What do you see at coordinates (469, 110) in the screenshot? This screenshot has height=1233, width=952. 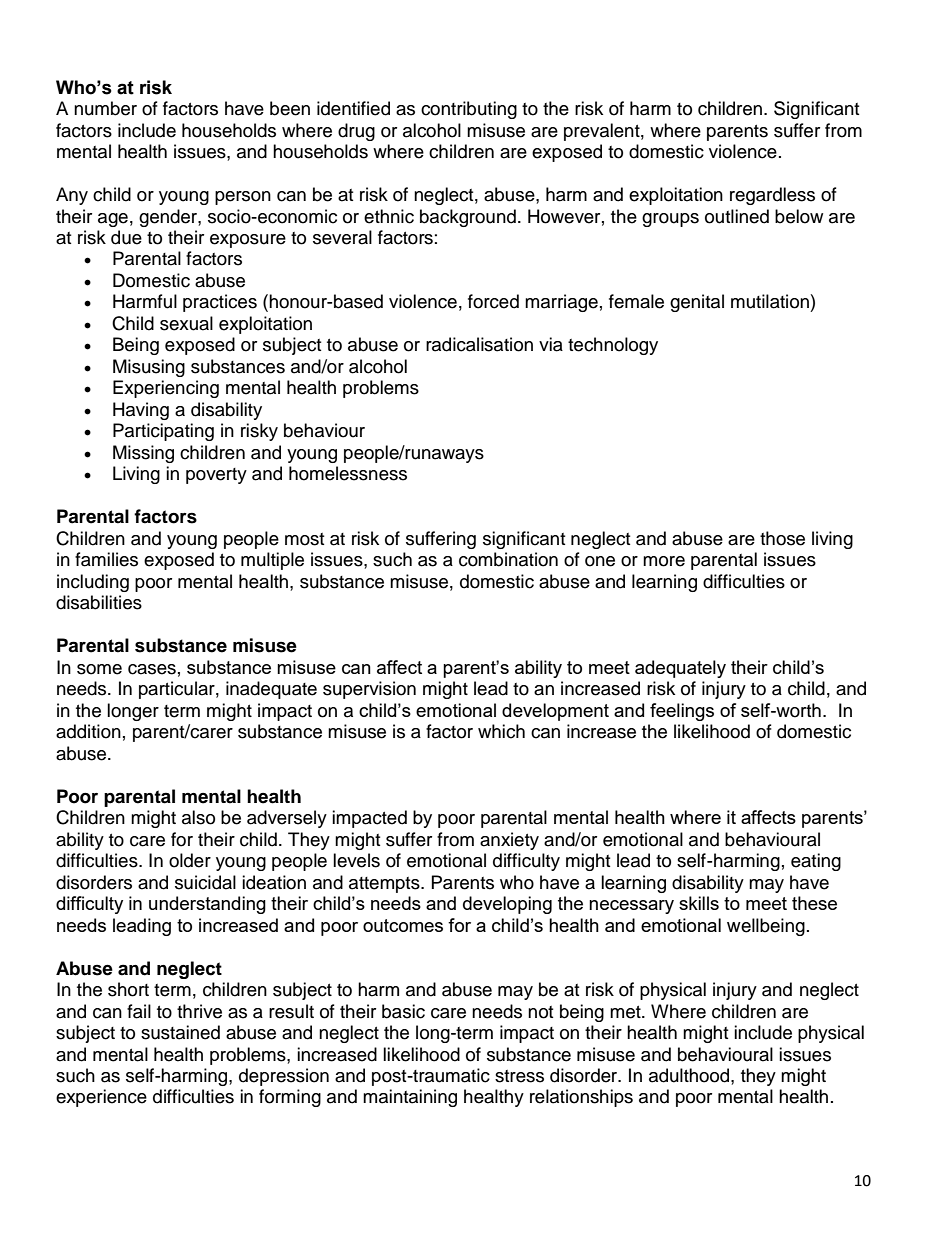 I see `contributing` at bounding box center [469, 110].
